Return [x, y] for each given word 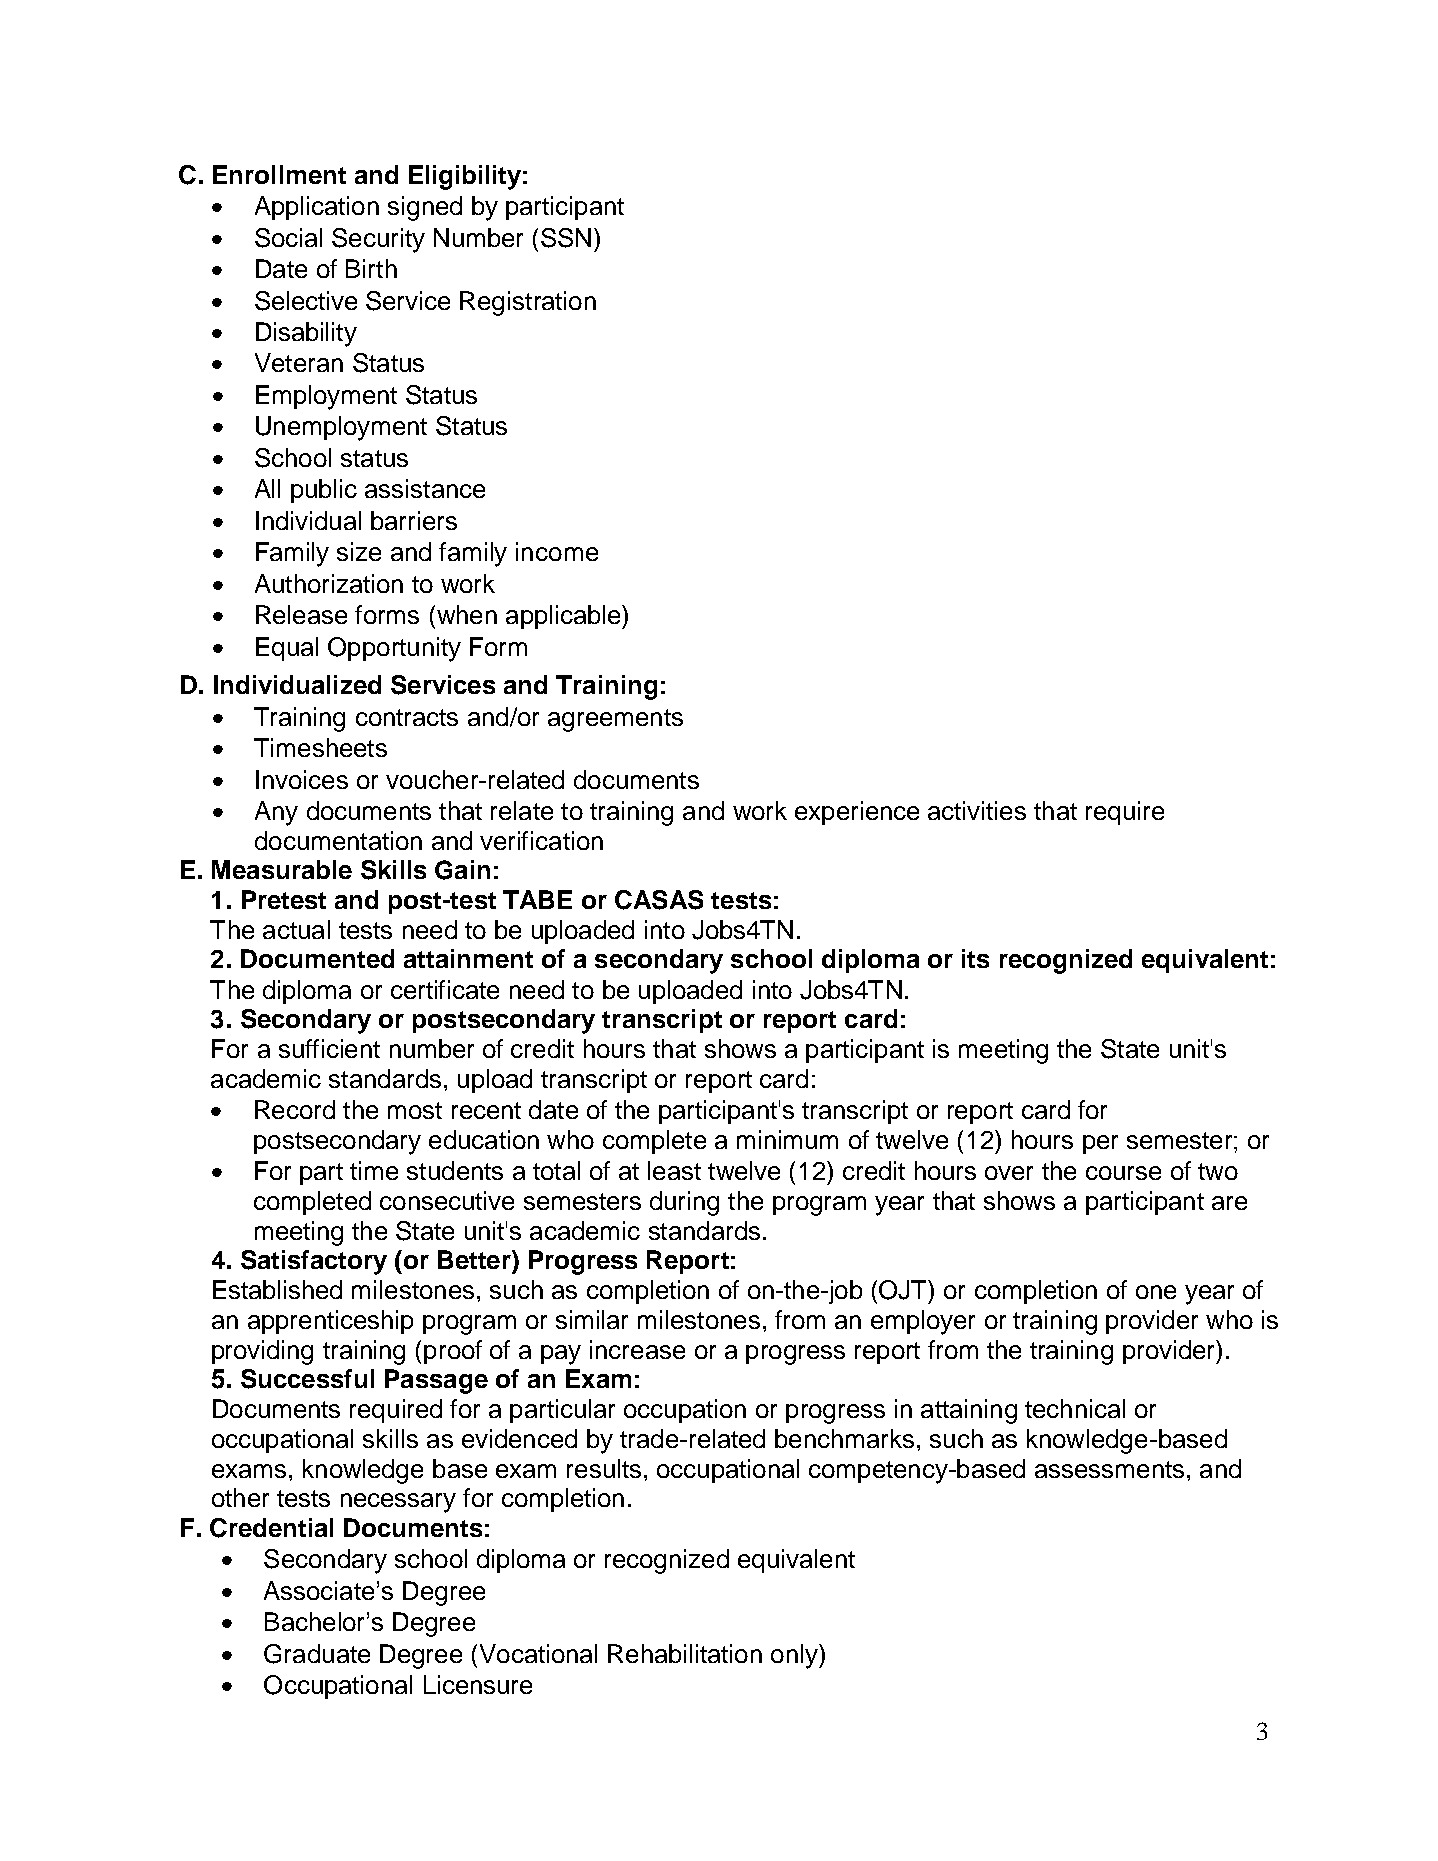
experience [857, 813]
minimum [787, 1139]
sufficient [329, 1048]
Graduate [317, 1654]
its [975, 958]
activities [977, 810]
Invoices [302, 779]
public [324, 491]
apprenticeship [330, 1322]
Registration [528, 303]
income [557, 551]
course [1123, 1173]
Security [378, 240]
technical [1075, 1408]
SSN [566, 238]
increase [637, 1349]
